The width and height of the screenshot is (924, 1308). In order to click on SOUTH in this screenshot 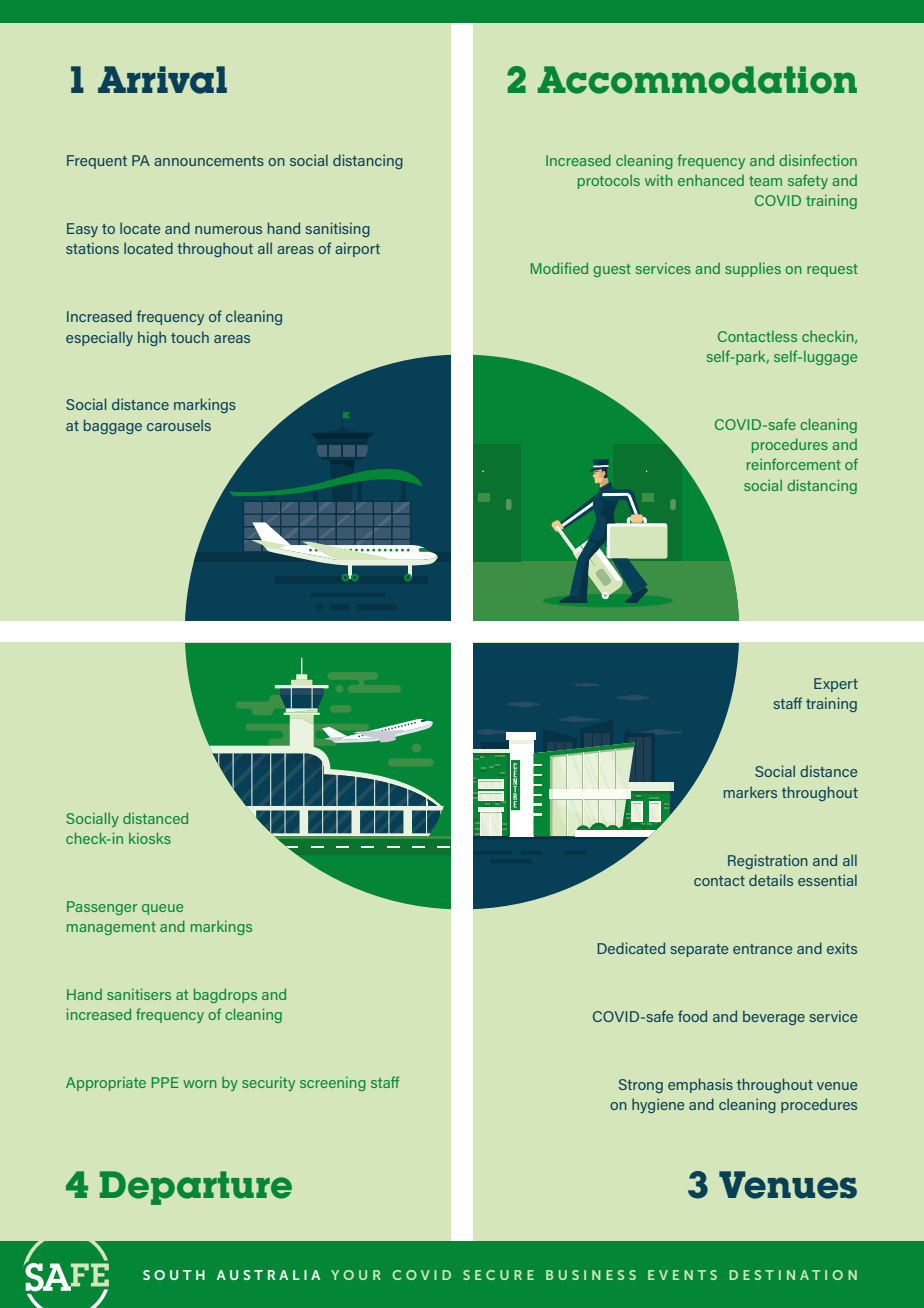, I will do `click(174, 1275)`.
